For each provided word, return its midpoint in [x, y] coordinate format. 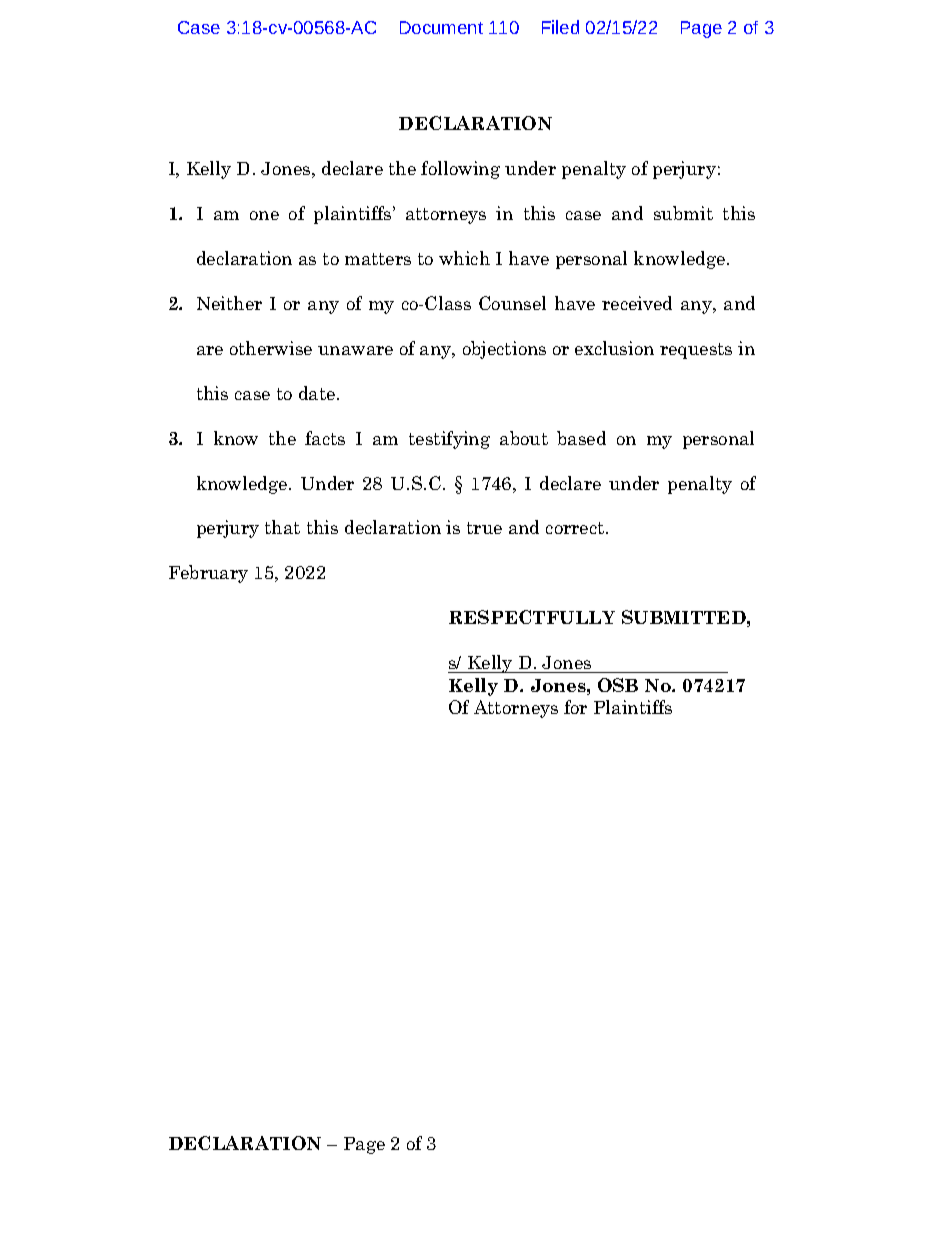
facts [325, 438]
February [208, 574]
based [581, 438]
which [464, 258]
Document [441, 27]
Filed [560, 27]
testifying [449, 440]
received [637, 303]
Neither [229, 303]
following [460, 170]
